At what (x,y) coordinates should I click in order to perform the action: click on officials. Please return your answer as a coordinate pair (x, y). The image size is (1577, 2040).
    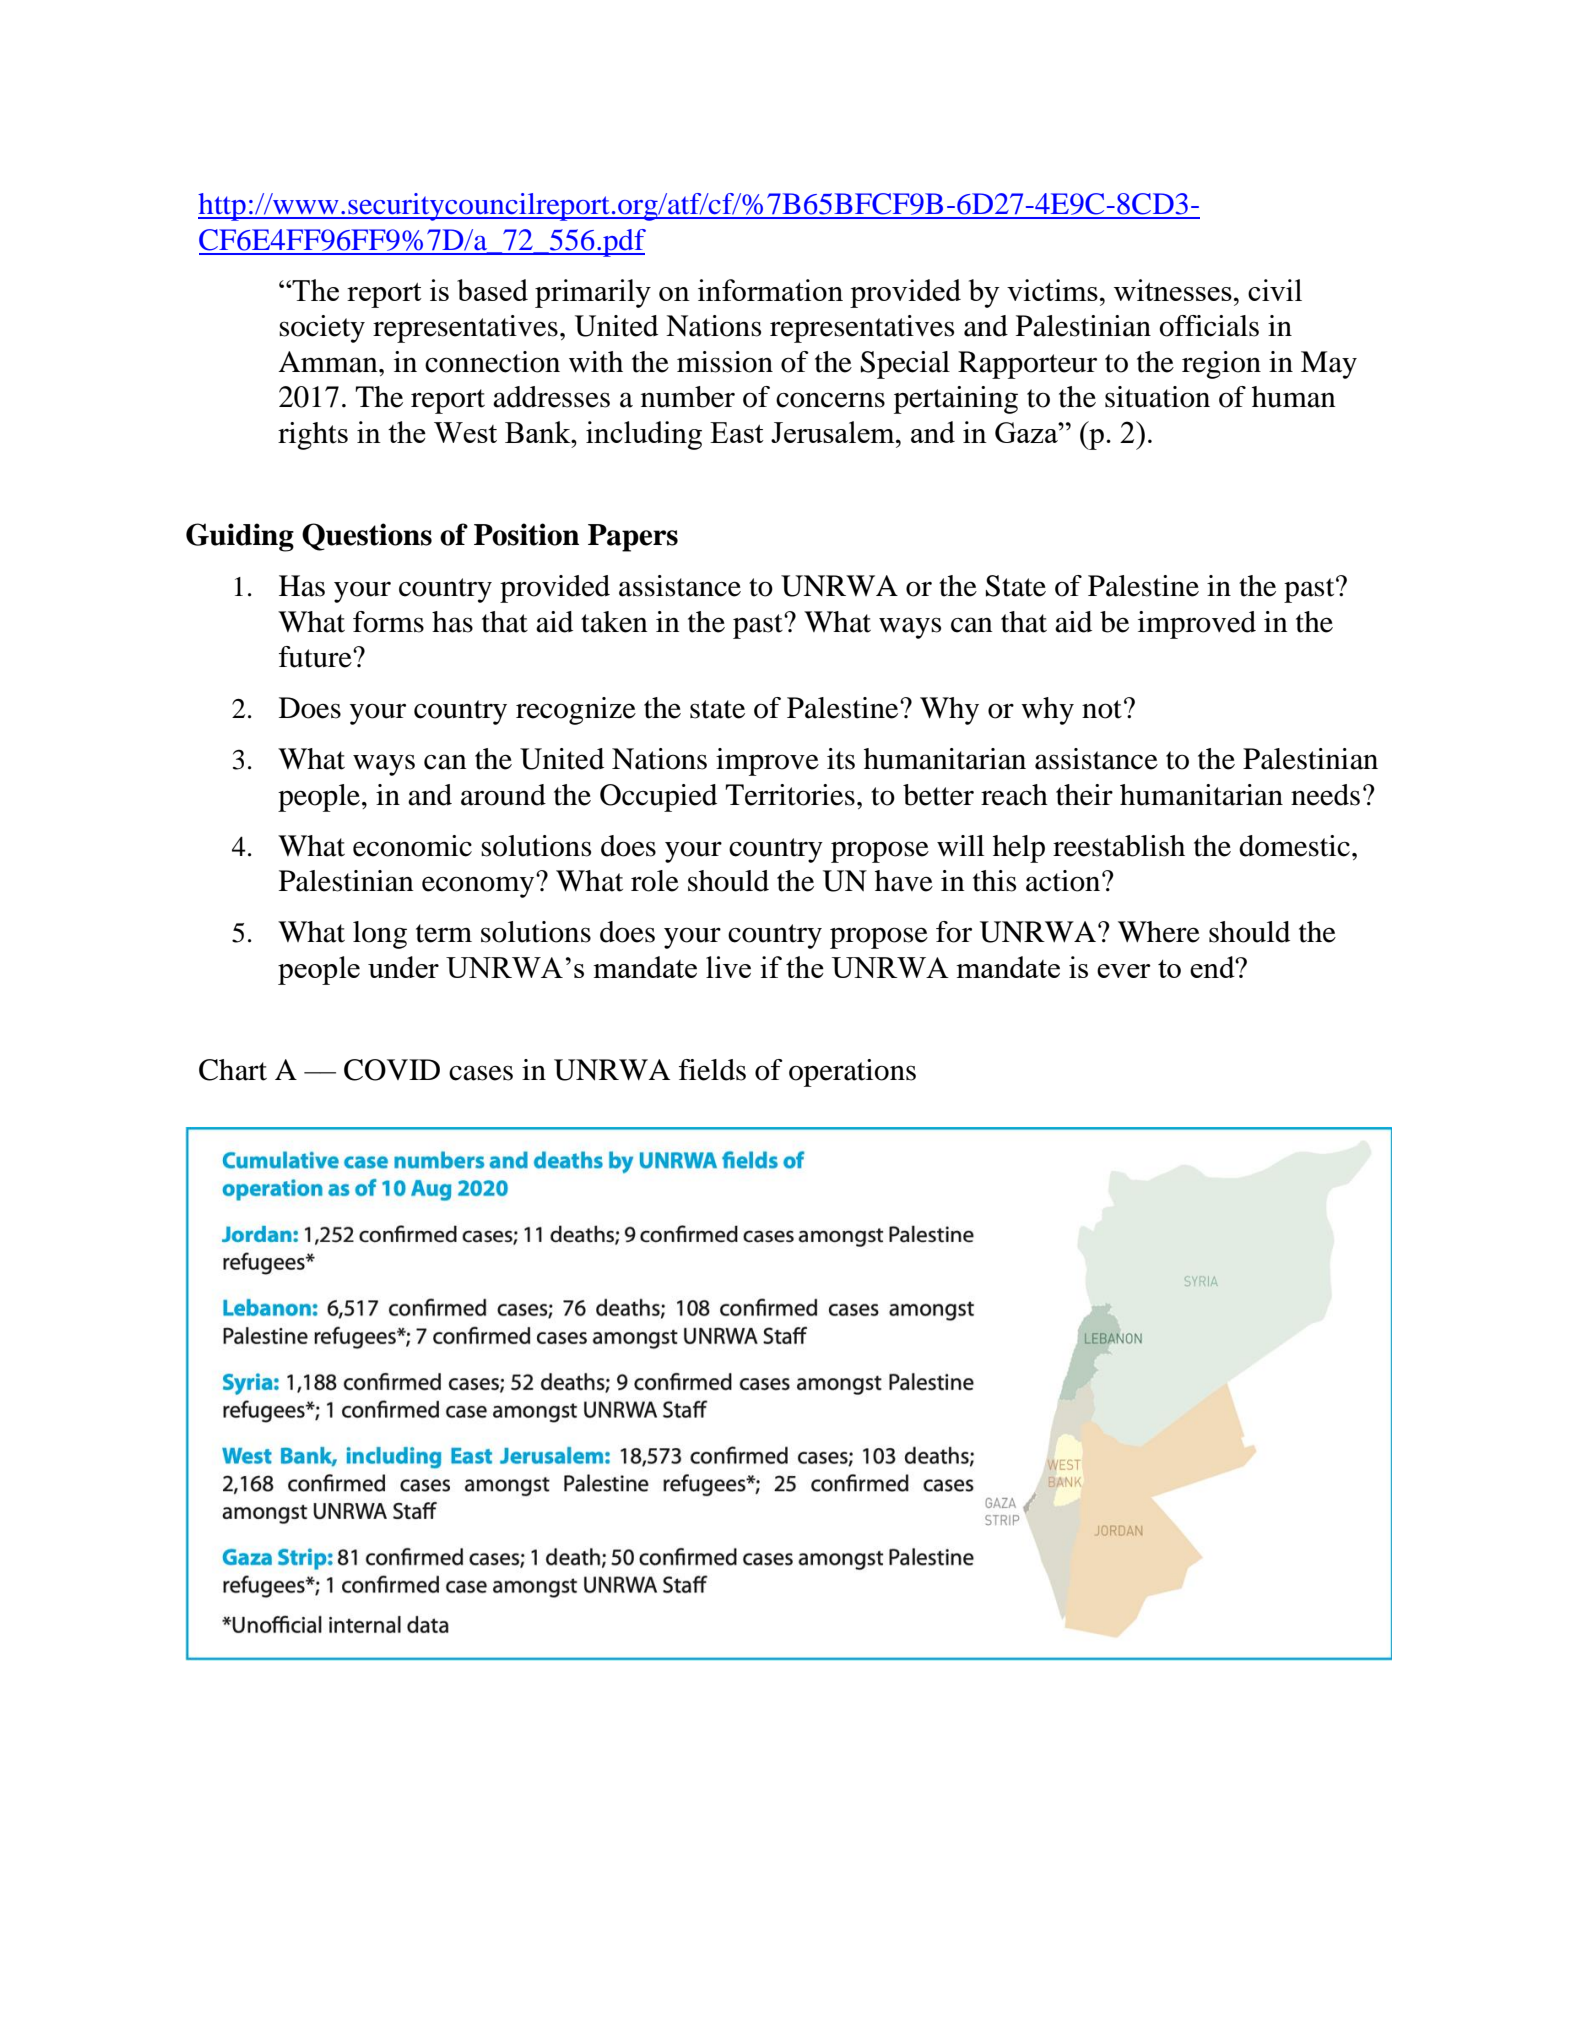
    Looking at the image, I should click on (1209, 326).
